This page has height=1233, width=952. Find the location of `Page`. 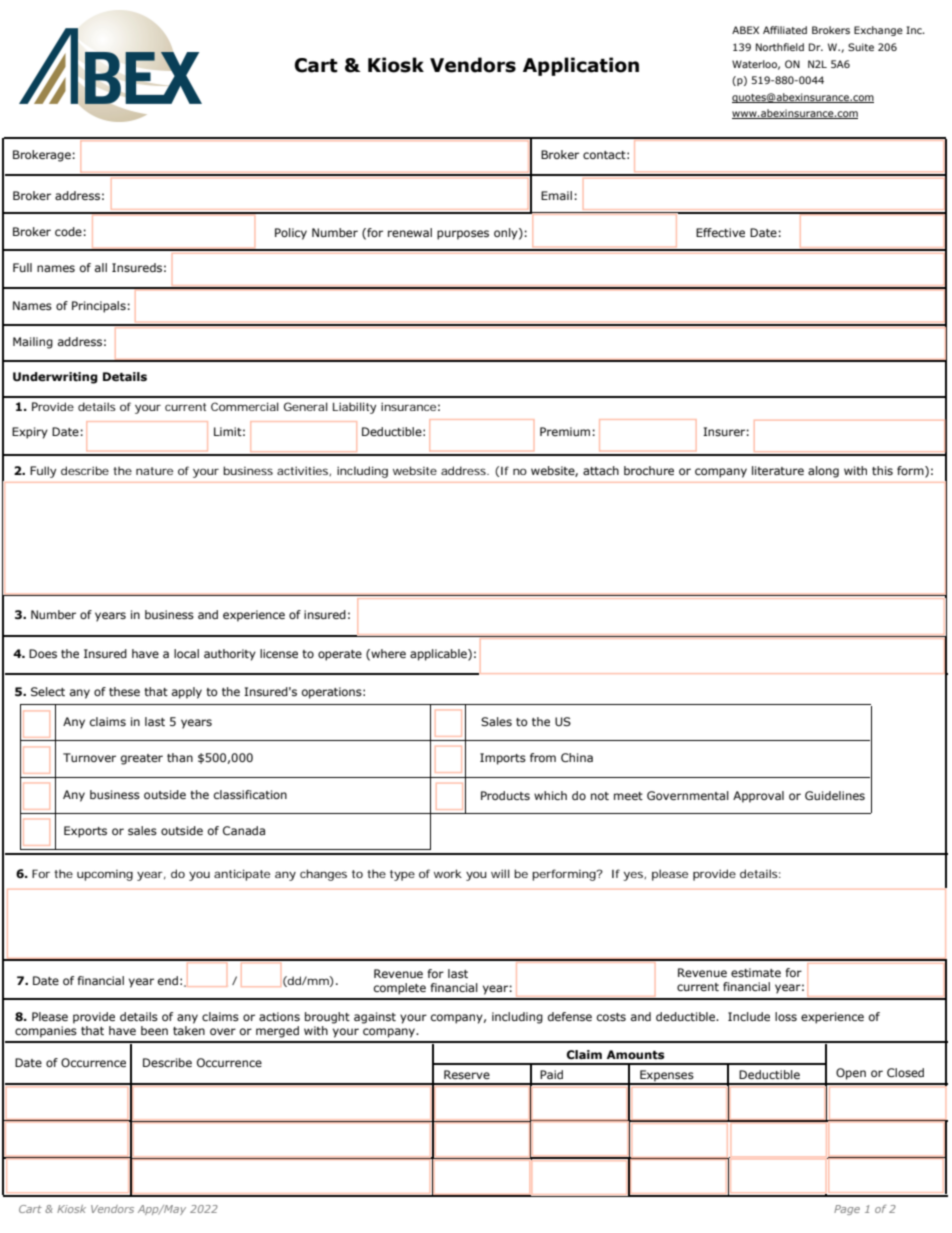

Page is located at coordinates (847, 1210).
